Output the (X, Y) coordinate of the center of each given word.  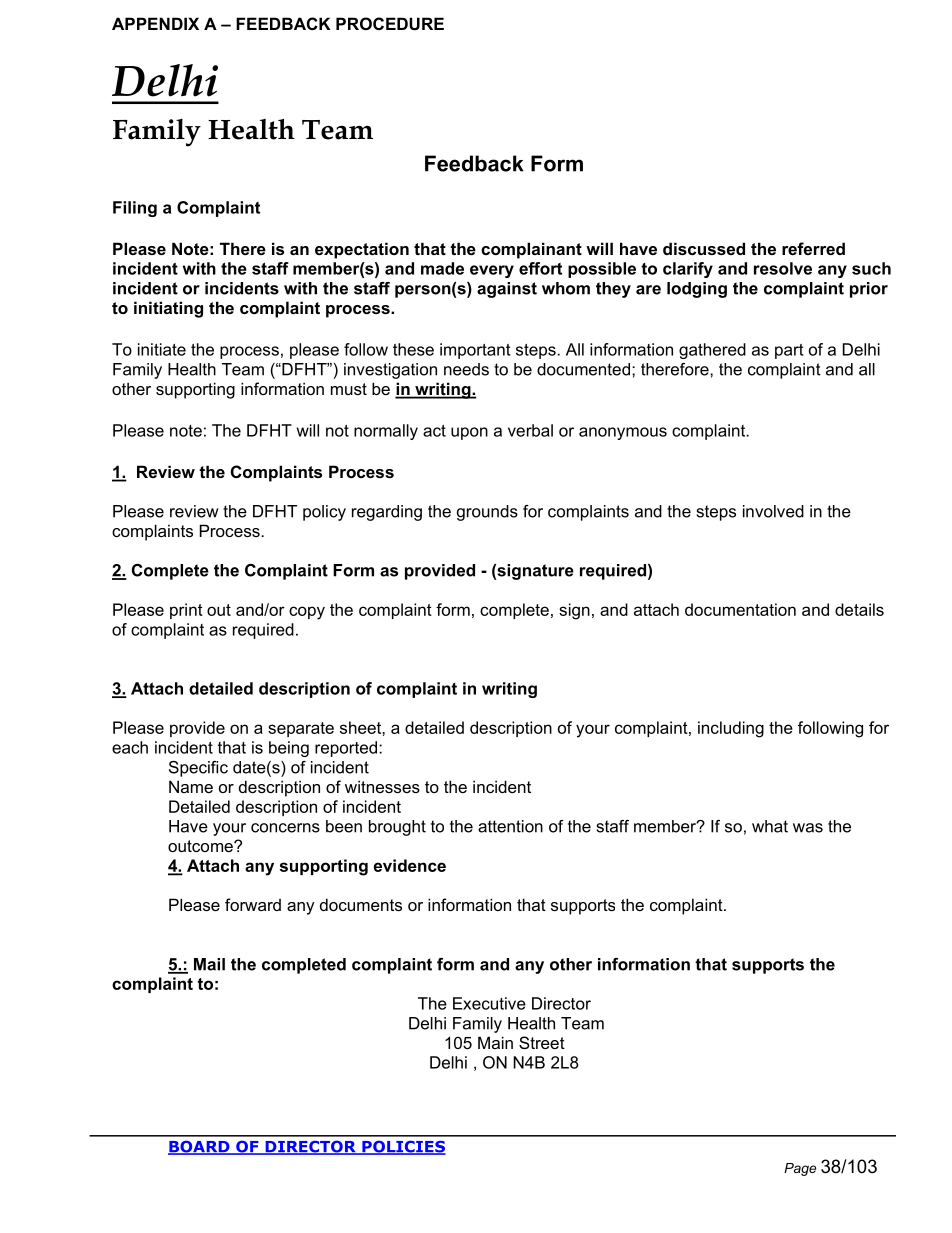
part (789, 351)
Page (800, 1169)
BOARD (200, 1147)
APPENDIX (155, 23)
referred (813, 248)
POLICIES (403, 1147)
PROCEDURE (390, 23)
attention (510, 826)
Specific (198, 769)
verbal (530, 430)
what (770, 826)
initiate (162, 349)
